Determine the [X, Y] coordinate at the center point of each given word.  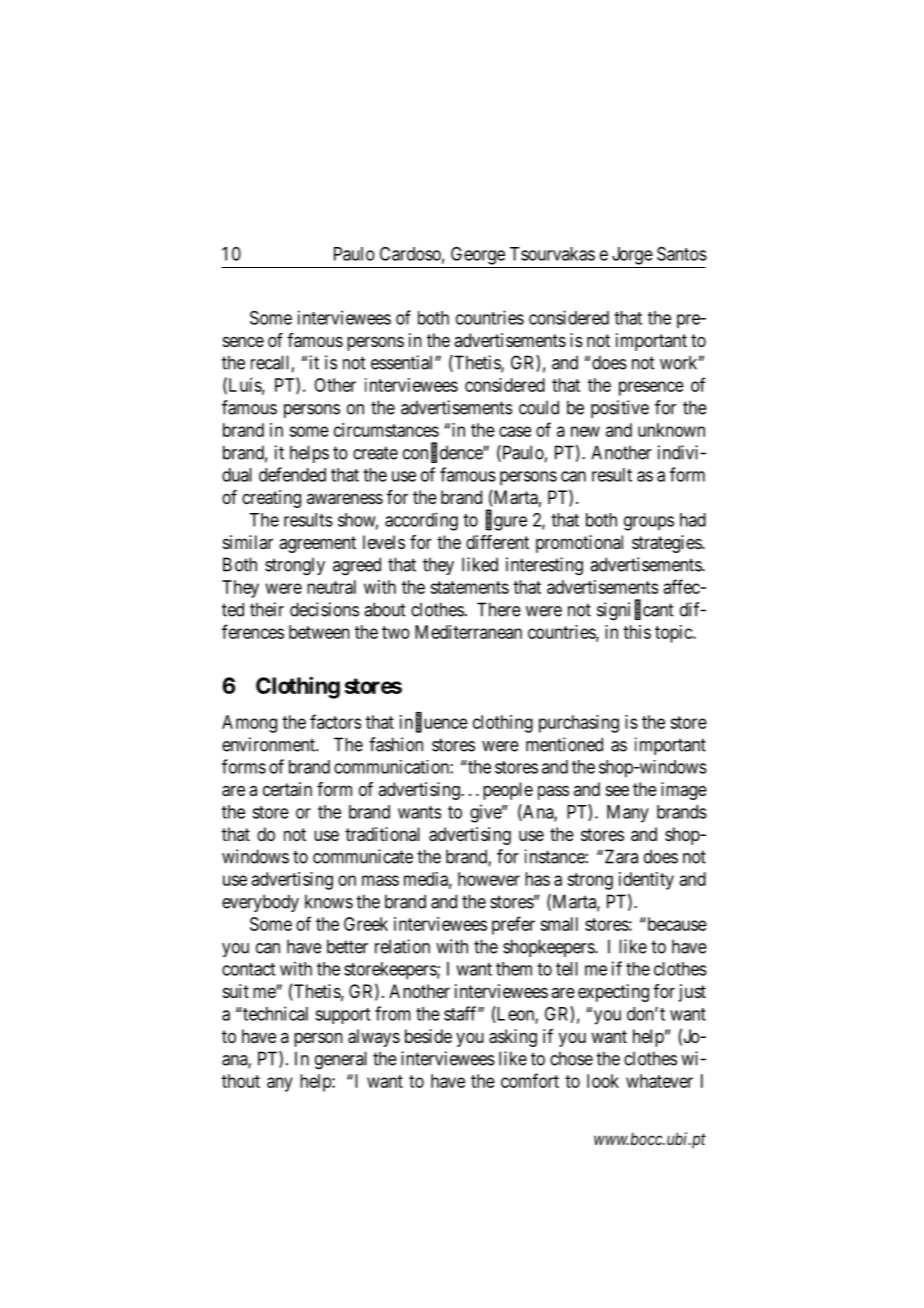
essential [403, 362]
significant [635, 611]
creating [271, 499]
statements [469, 587]
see [617, 790]
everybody [260, 903]
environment [269, 744]
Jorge [632, 256]
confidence [443, 453]
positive [620, 409]
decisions [324, 609]
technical [274, 1013]
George [478, 256]
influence [434, 722]
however [489, 879]
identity [646, 881]
